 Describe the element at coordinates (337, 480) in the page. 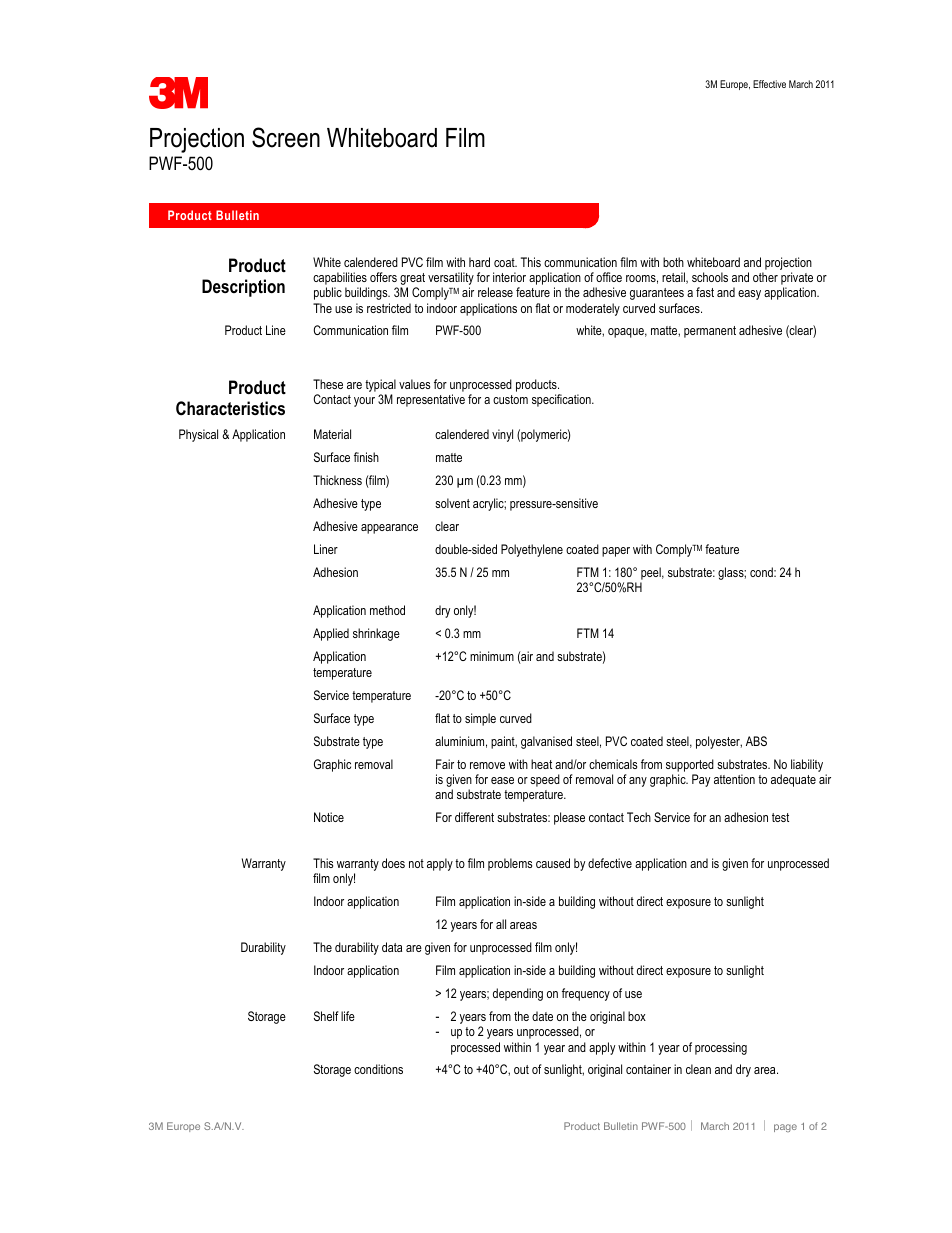

I see `Thickness` at that location.
